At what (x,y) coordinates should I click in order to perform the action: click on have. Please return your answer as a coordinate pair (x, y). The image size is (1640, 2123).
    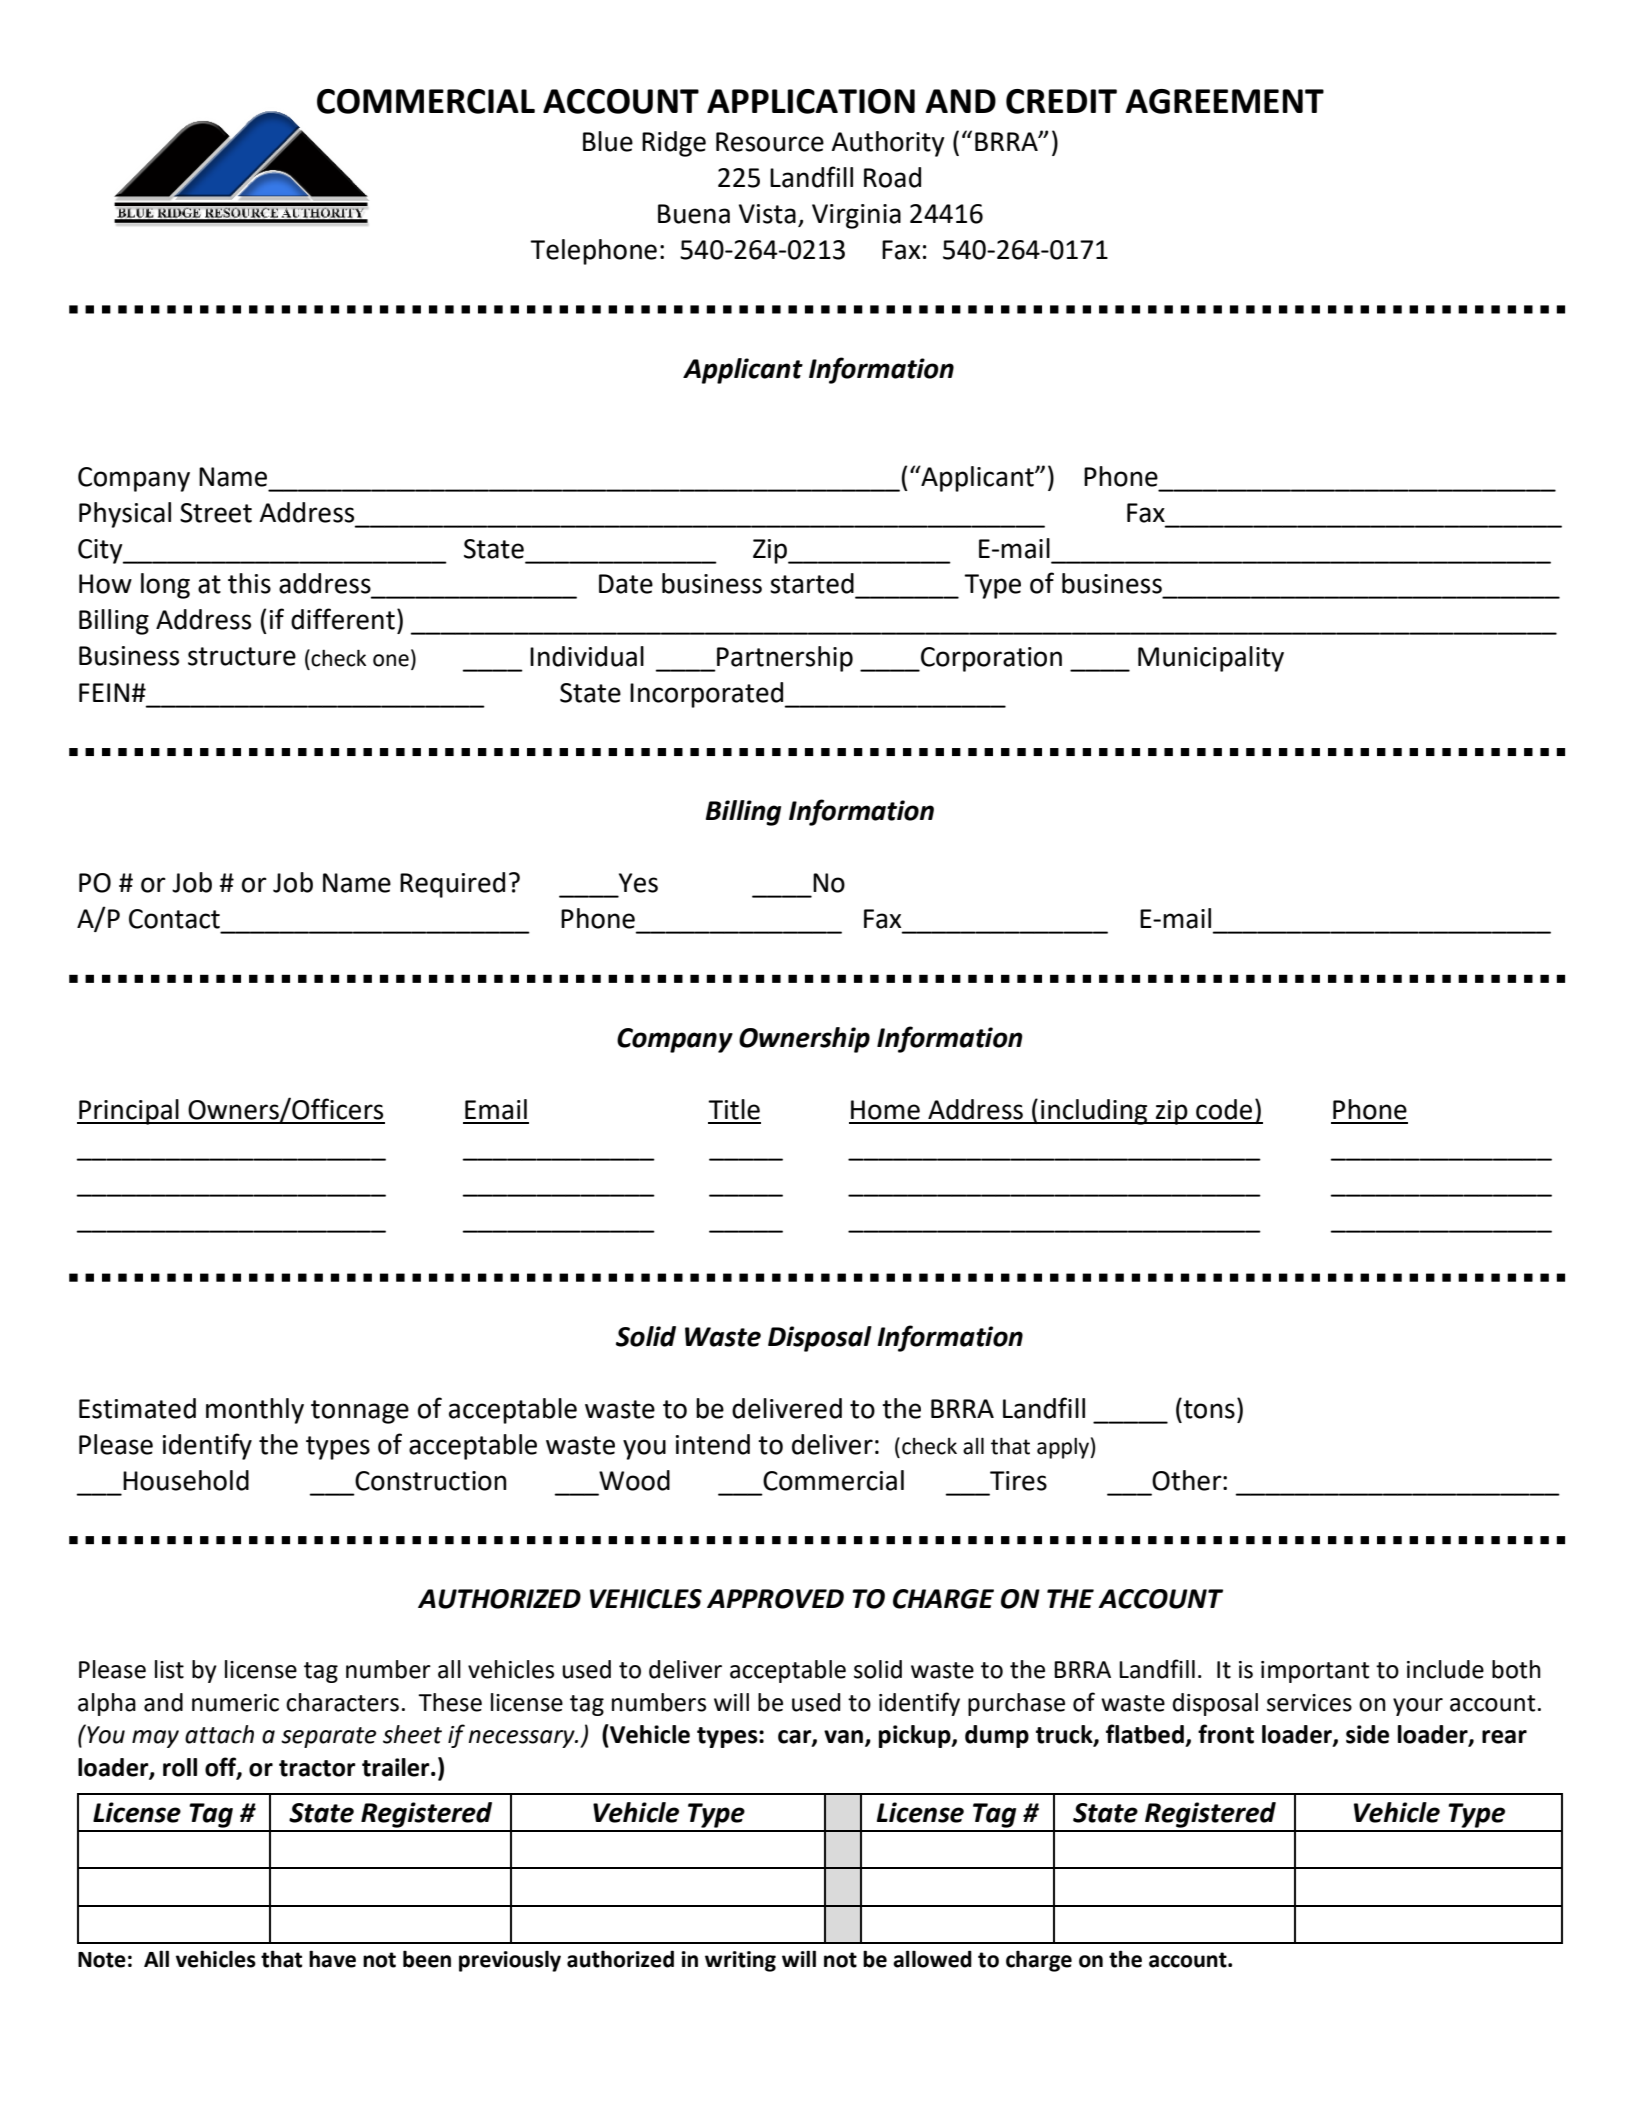
    Looking at the image, I should click on (332, 1959).
